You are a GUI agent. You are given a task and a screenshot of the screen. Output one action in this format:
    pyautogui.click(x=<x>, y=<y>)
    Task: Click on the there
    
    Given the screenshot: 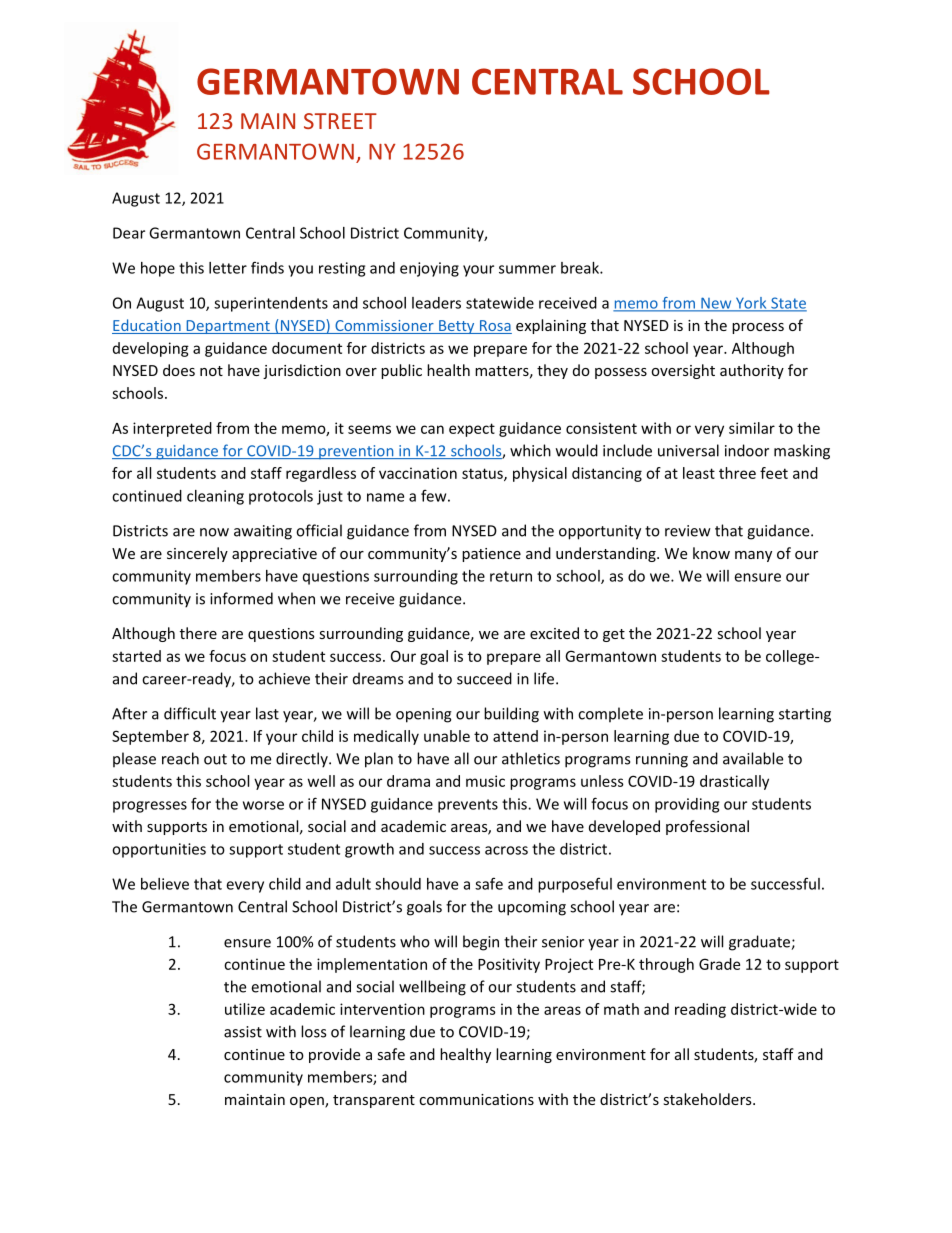 What is the action you would take?
    pyautogui.click(x=198, y=633)
